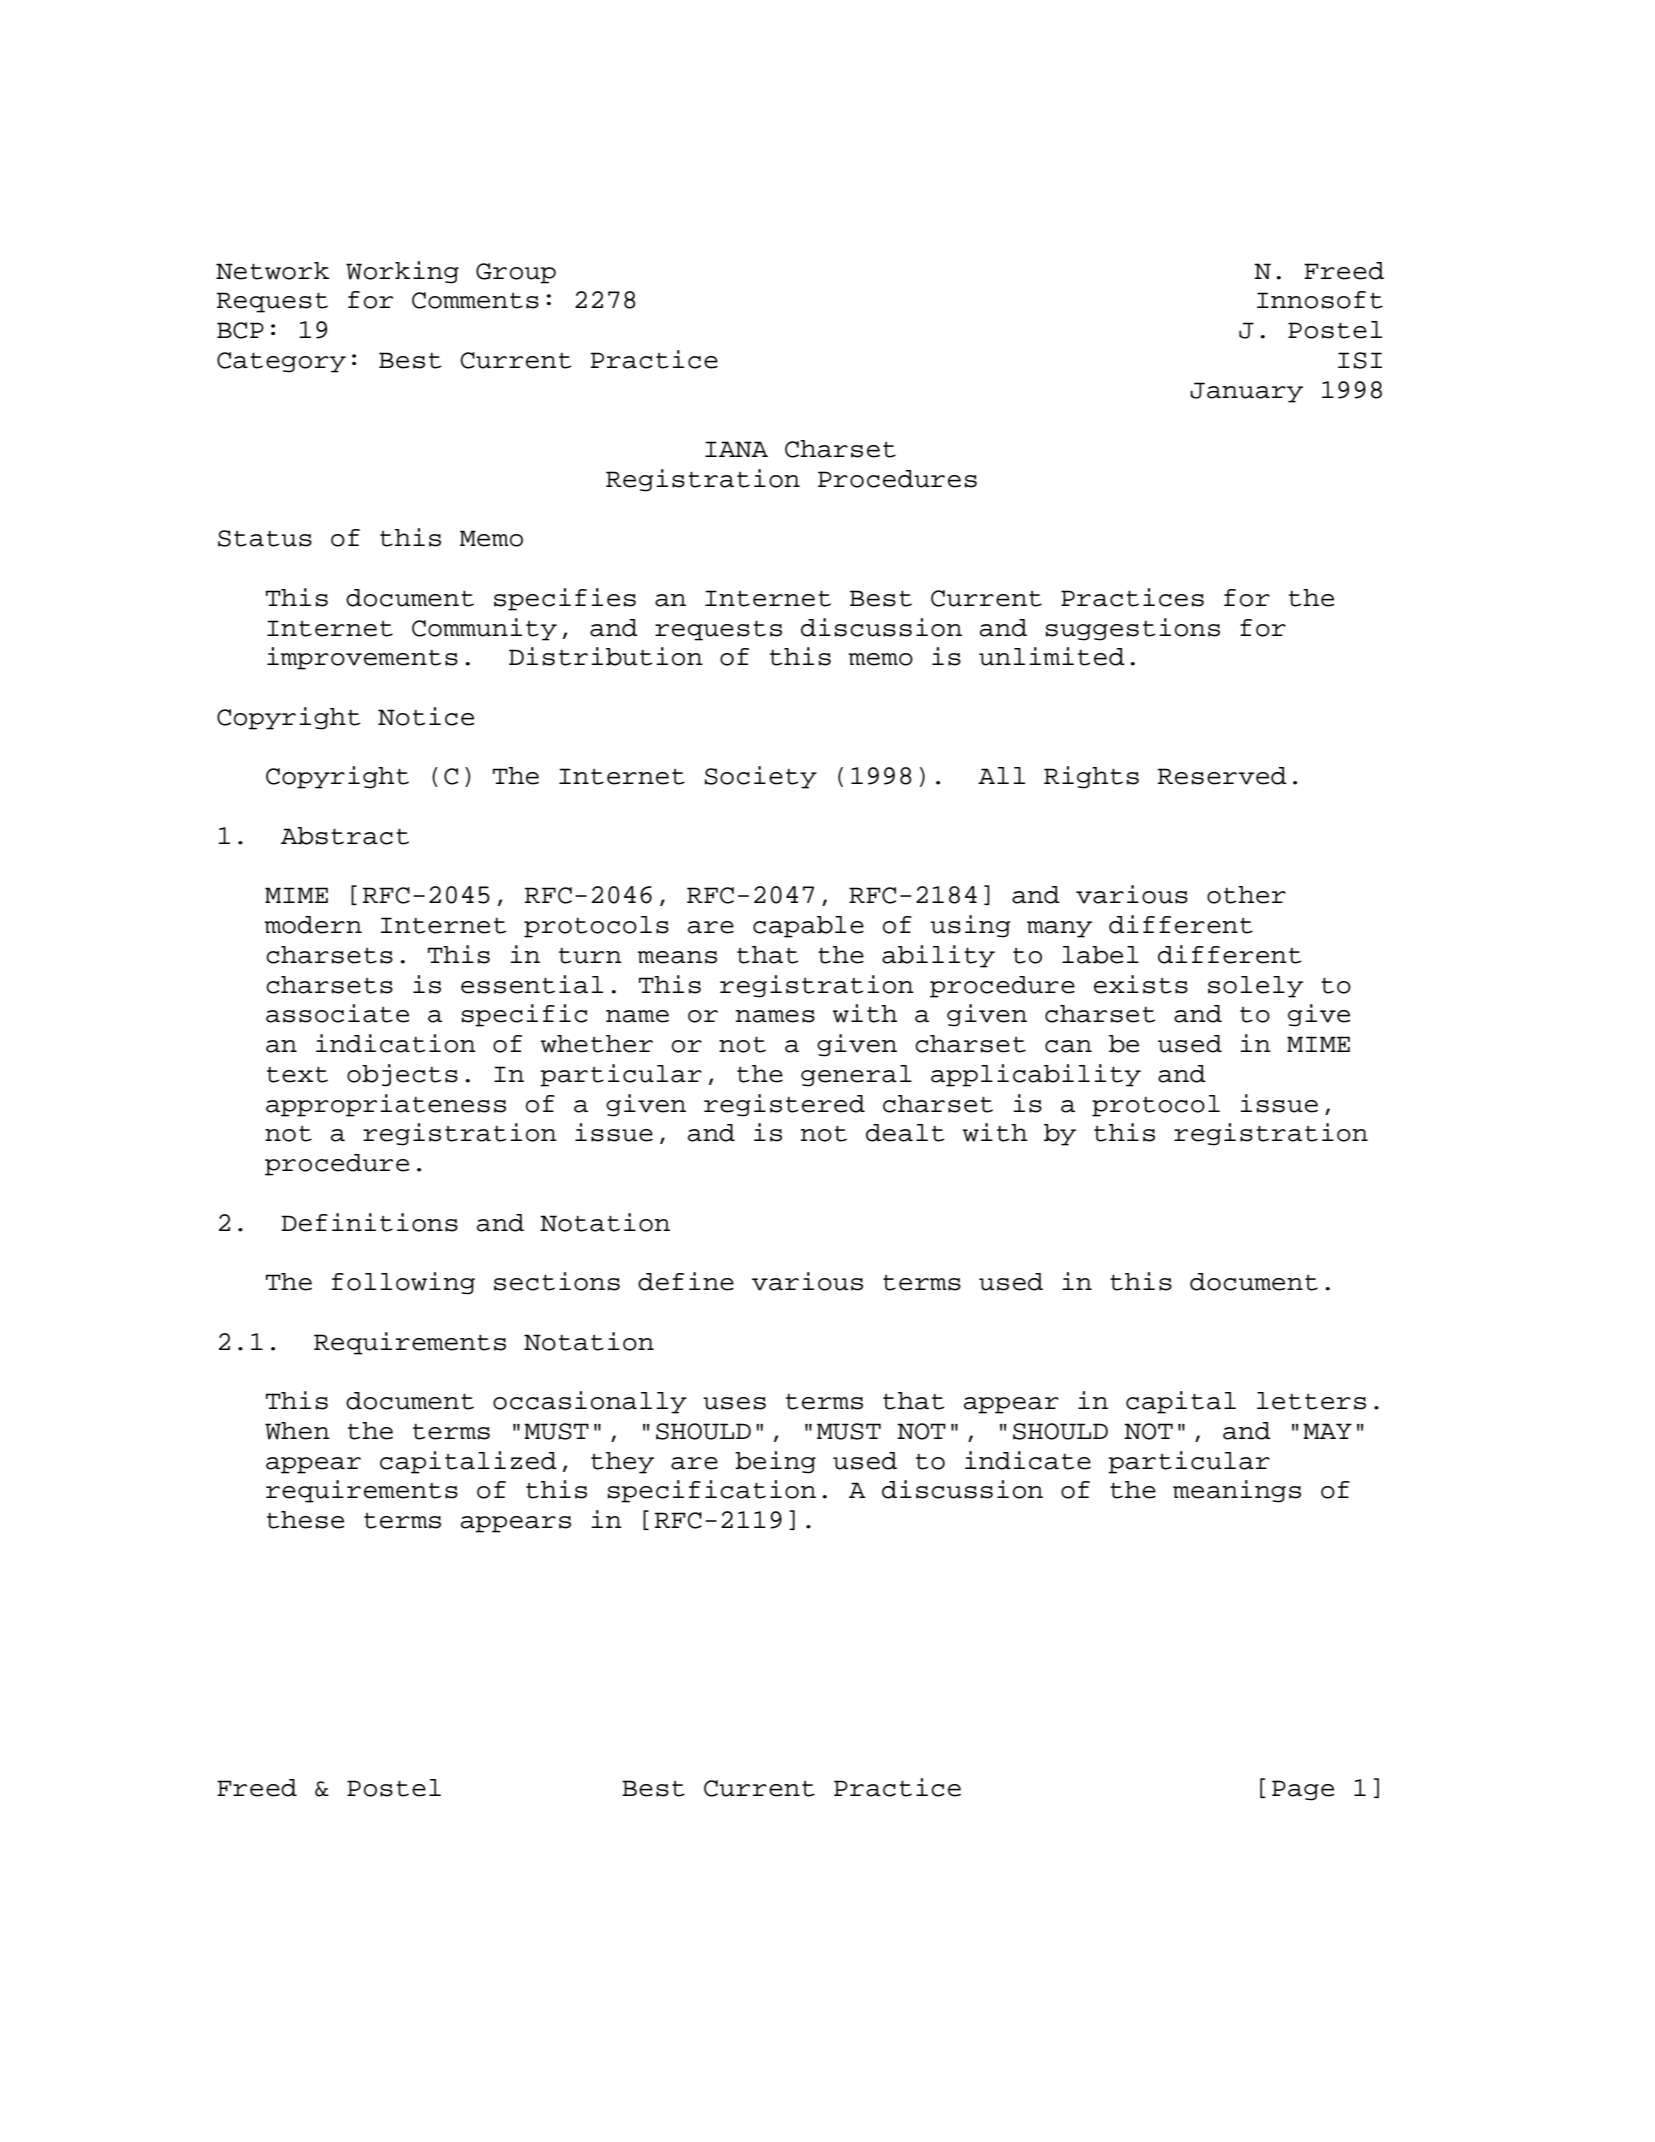  I want to click on solely, so click(1255, 987).
